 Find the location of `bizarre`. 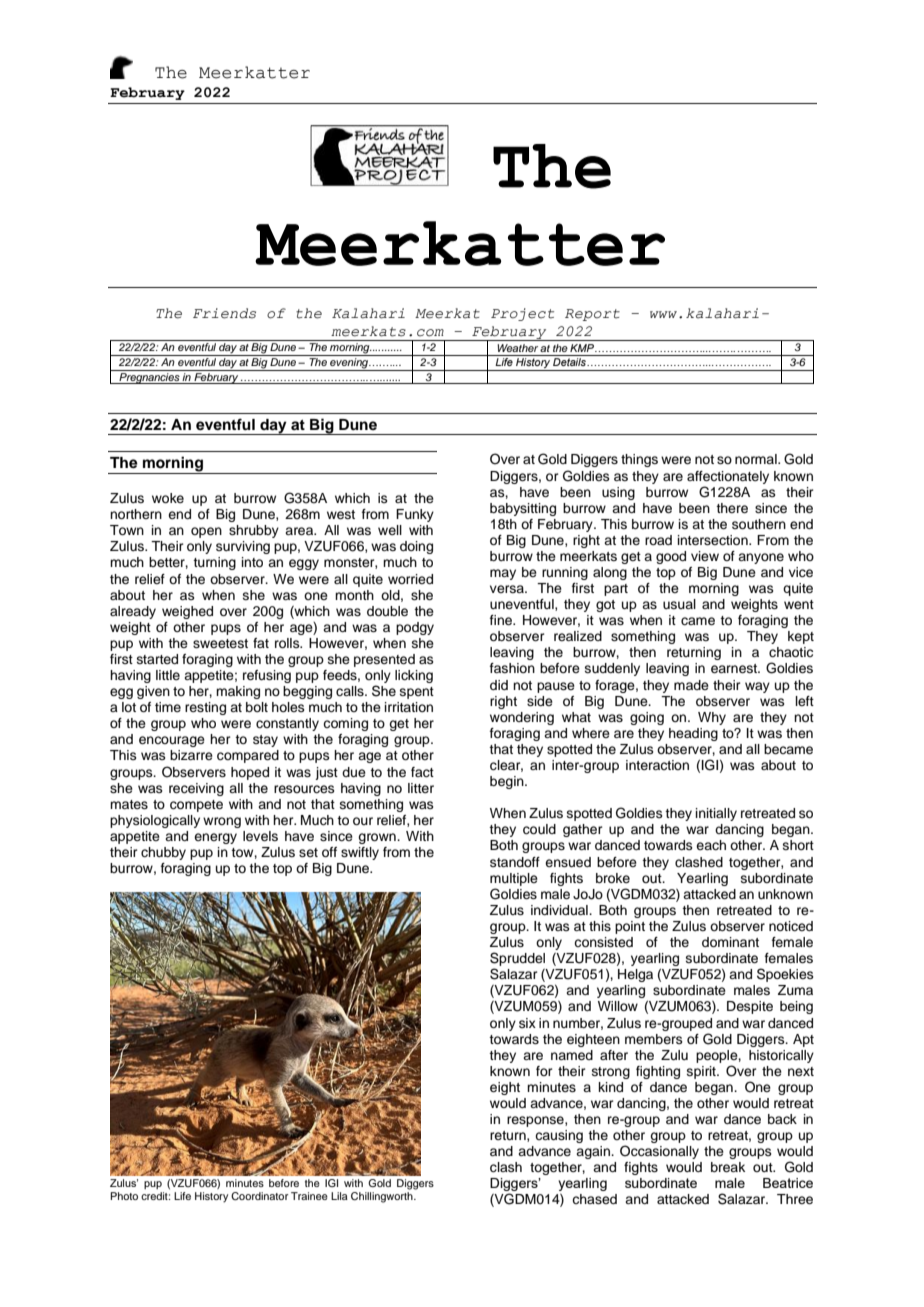

bizarre is located at coordinates (191, 755).
